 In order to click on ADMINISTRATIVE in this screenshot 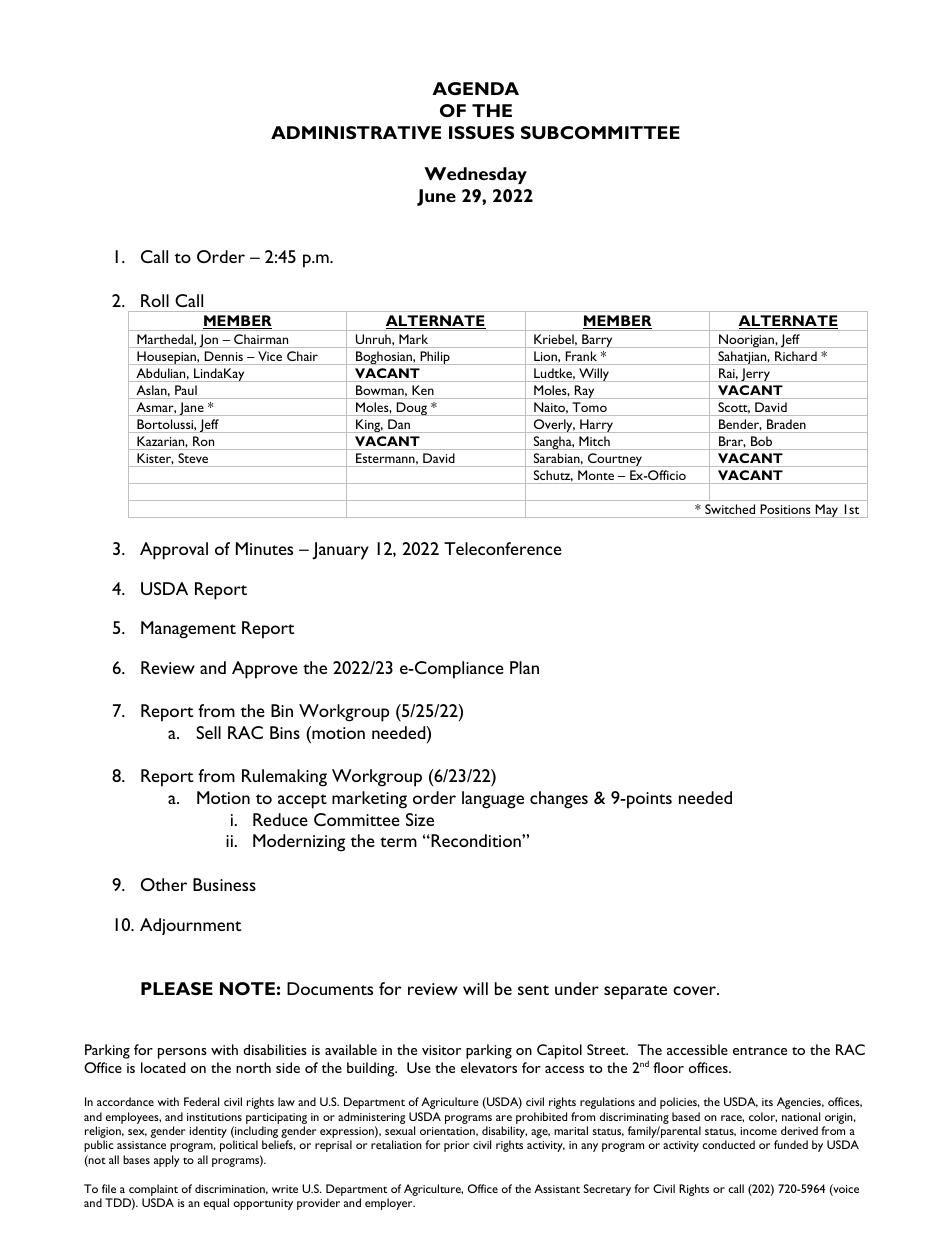, I will do `click(356, 132)`.
